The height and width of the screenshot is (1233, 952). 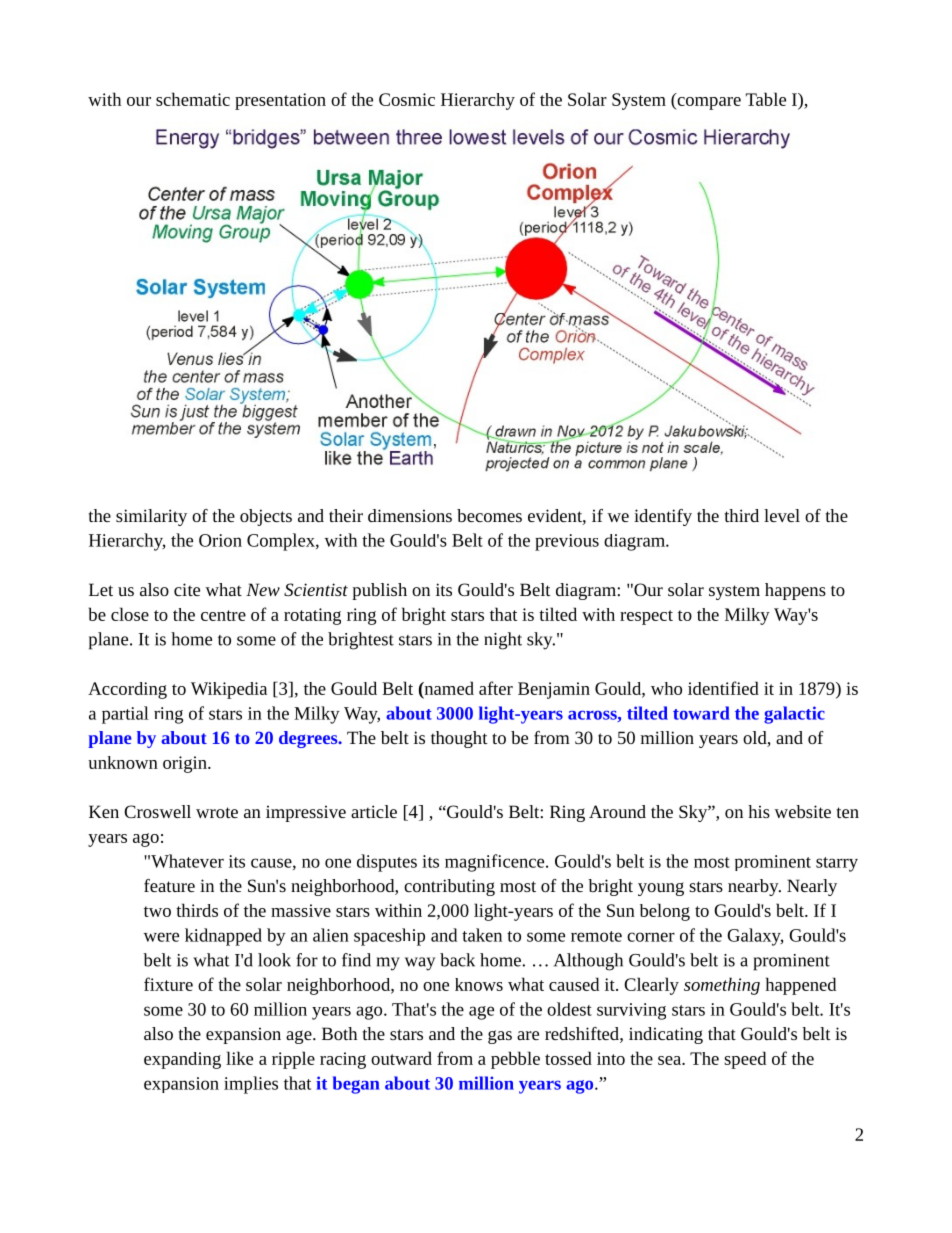 I want to click on happens, so click(x=795, y=591).
